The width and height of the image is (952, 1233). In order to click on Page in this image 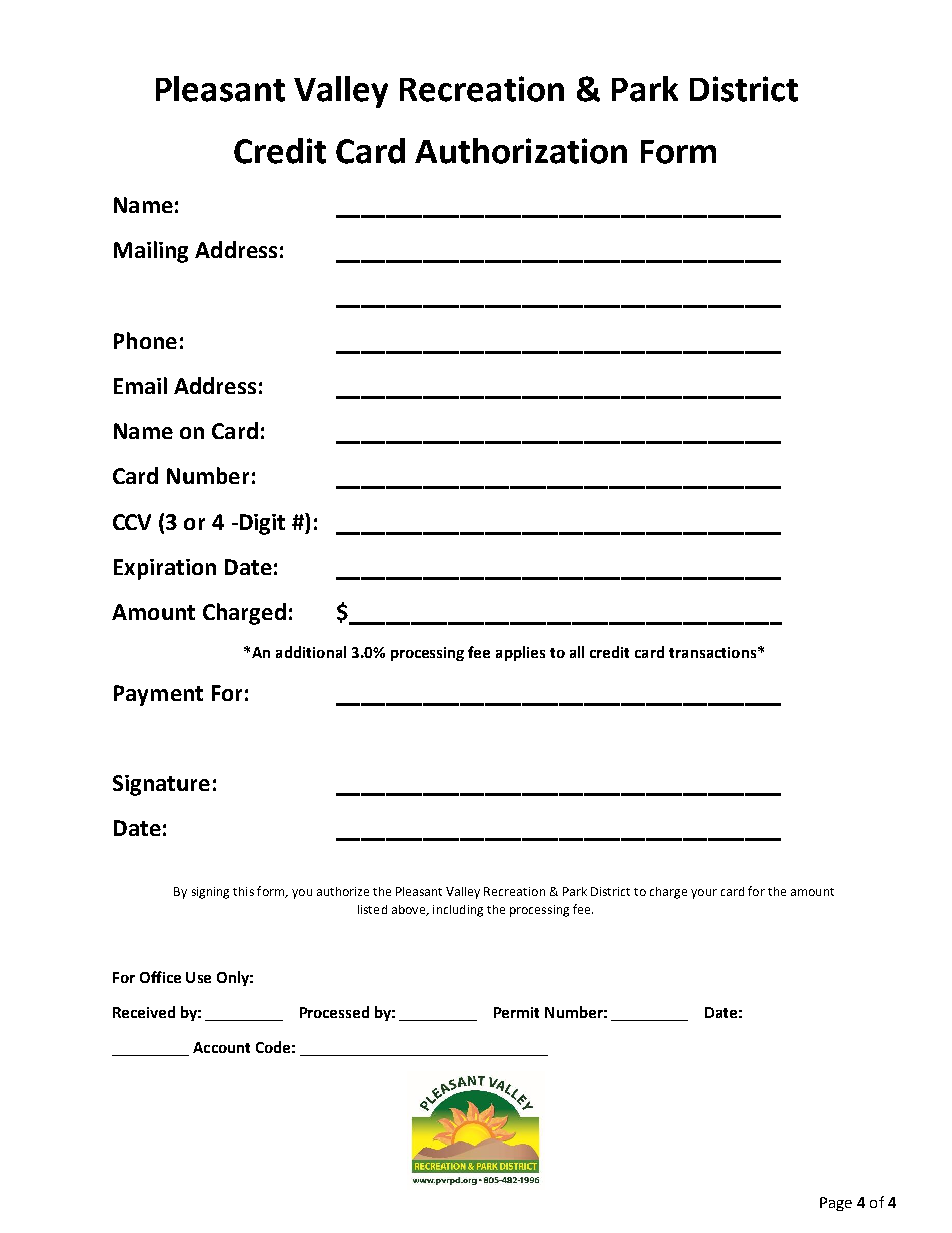, I will do `click(836, 1204)`.
